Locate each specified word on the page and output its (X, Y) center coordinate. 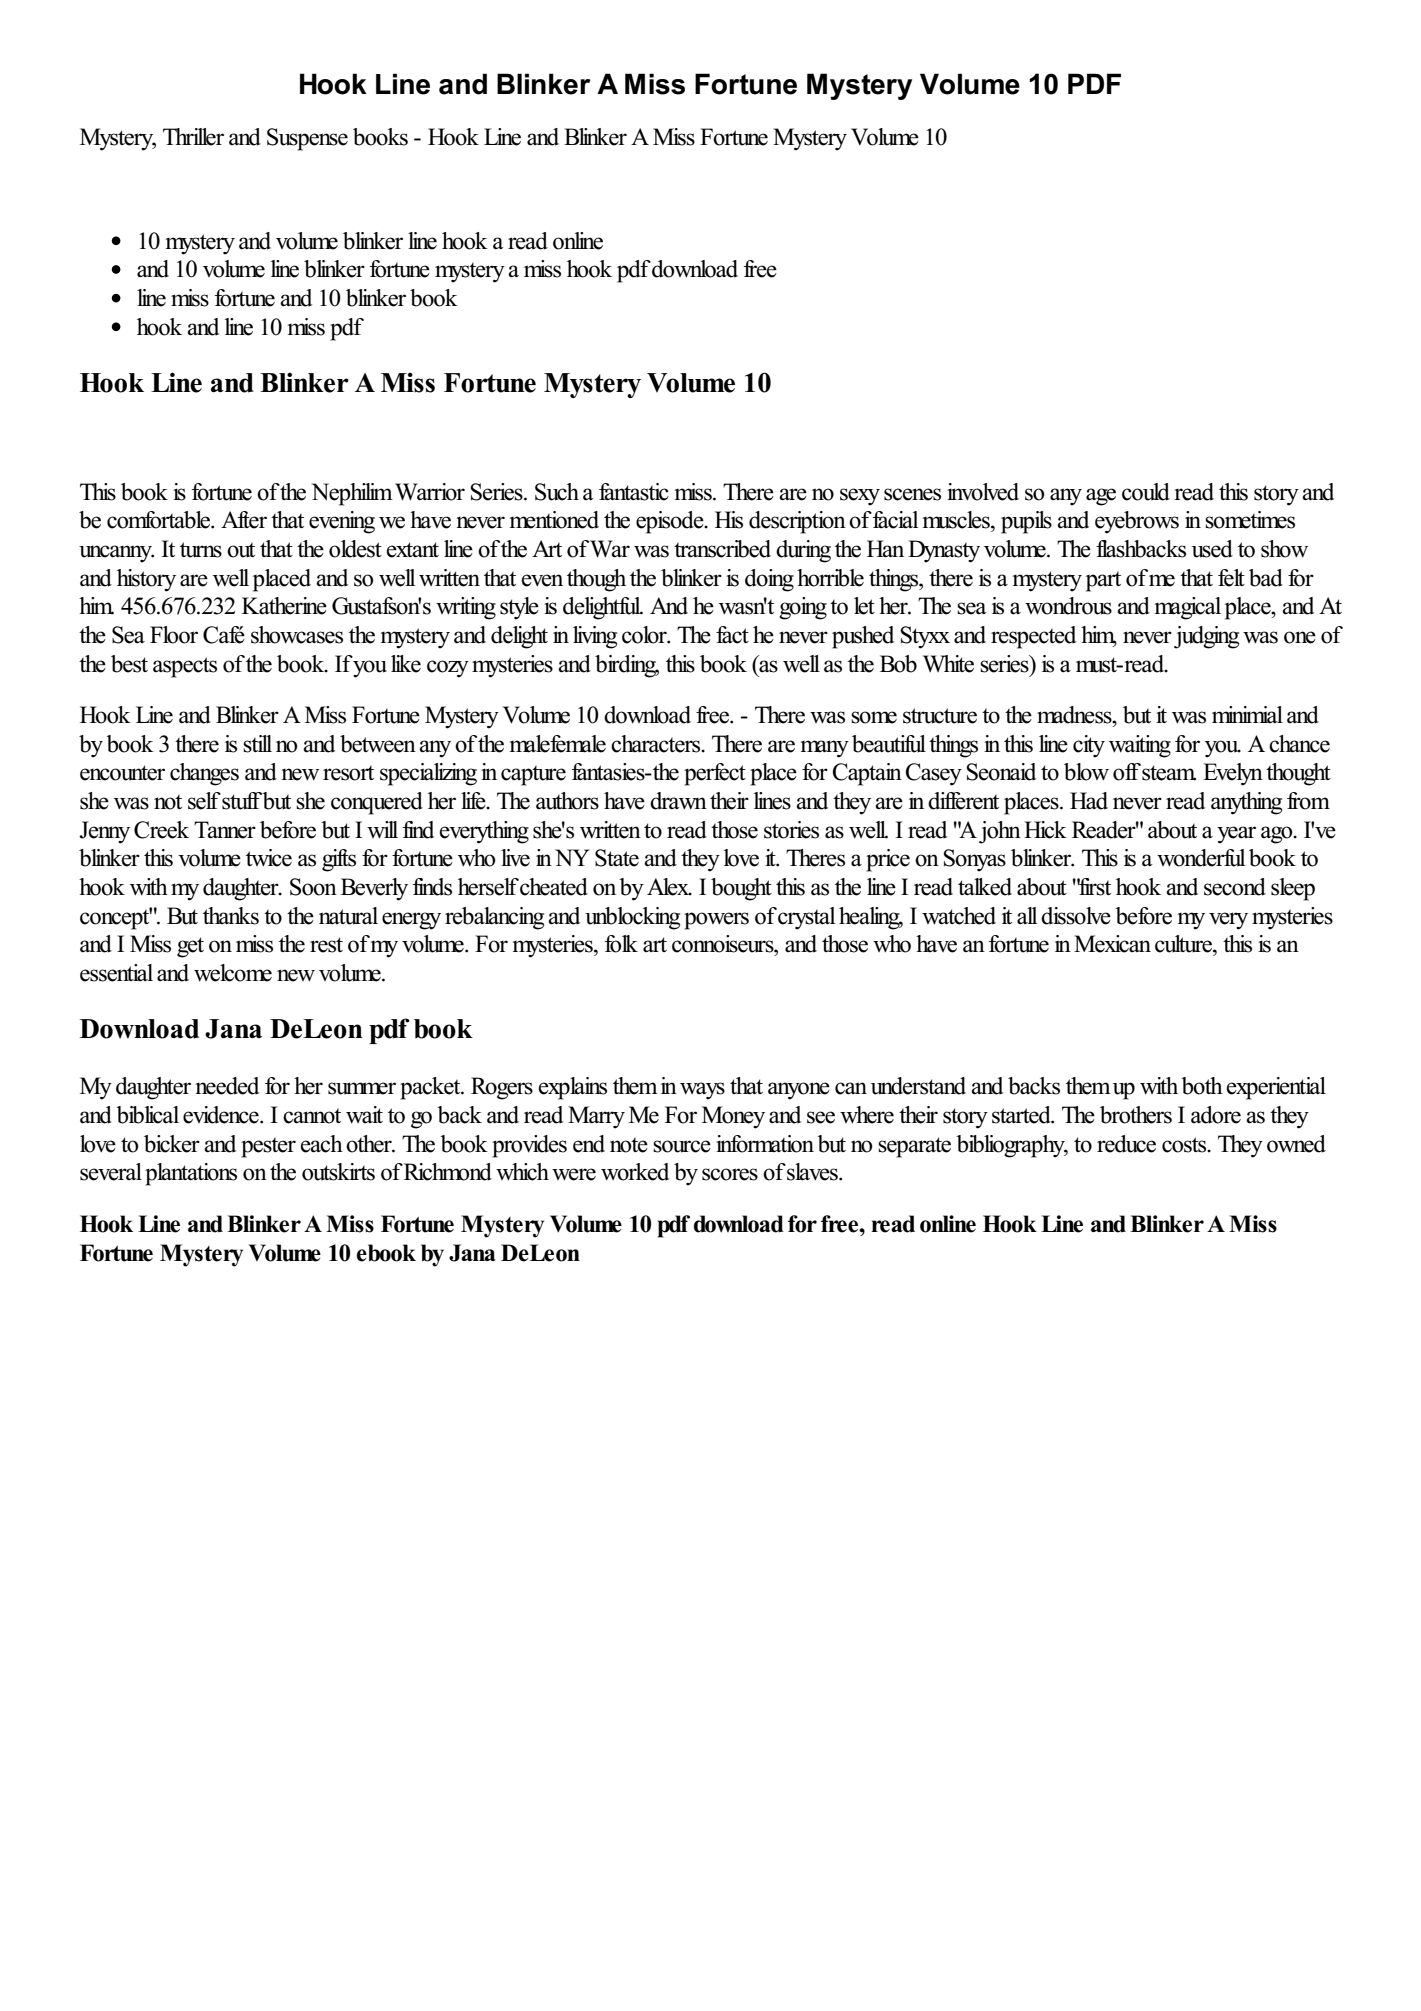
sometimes (1250, 520)
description (797, 522)
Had (1089, 801)
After (244, 520)
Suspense (307, 139)
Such (557, 492)
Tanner (225, 830)
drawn (678, 801)
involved (983, 492)
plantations (191, 1174)
